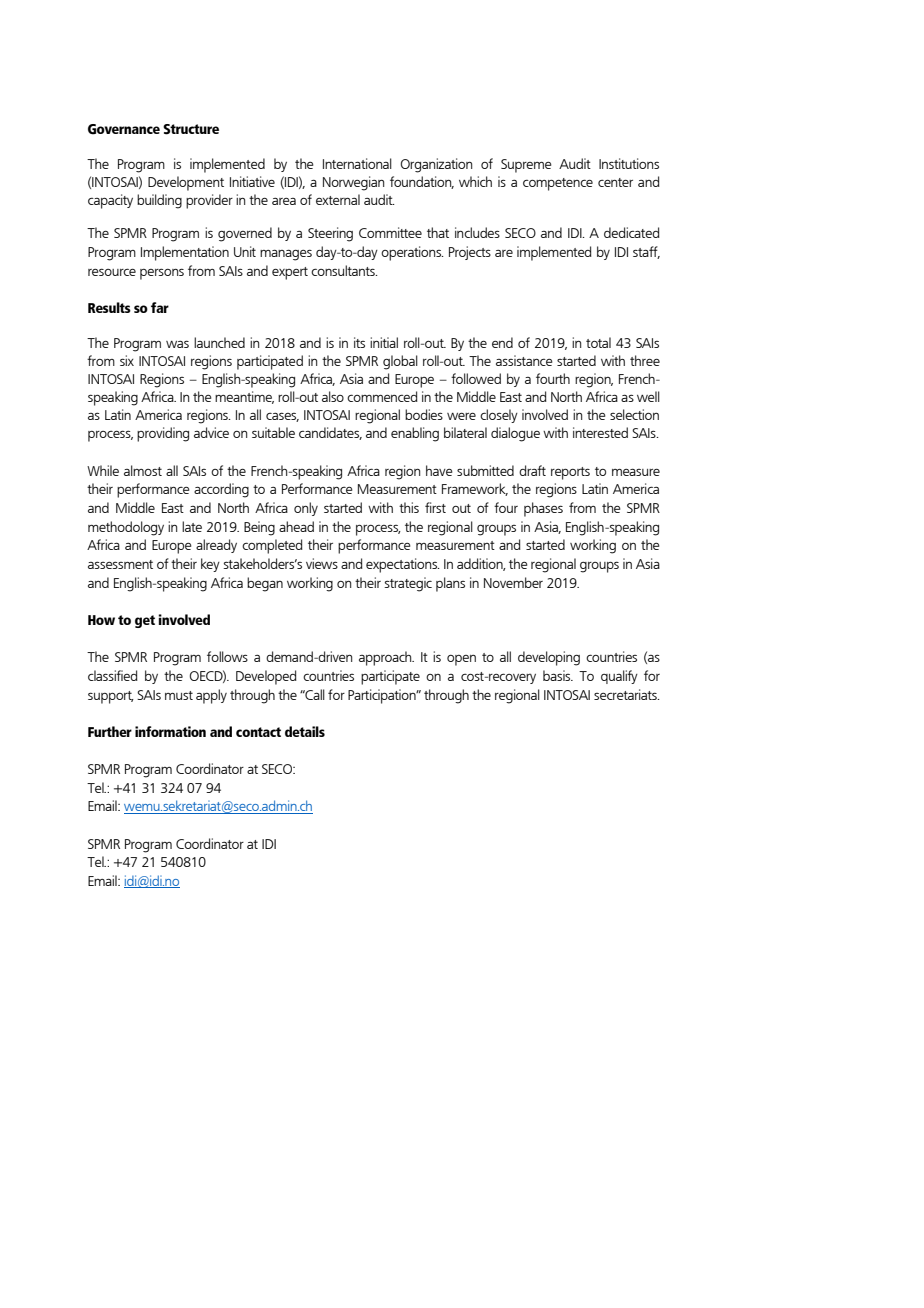 Image resolution: width=924 pixels, height=1308 pixels. What do you see at coordinates (415, 434) in the document?
I see `enabling` at bounding box center [415, 434].
